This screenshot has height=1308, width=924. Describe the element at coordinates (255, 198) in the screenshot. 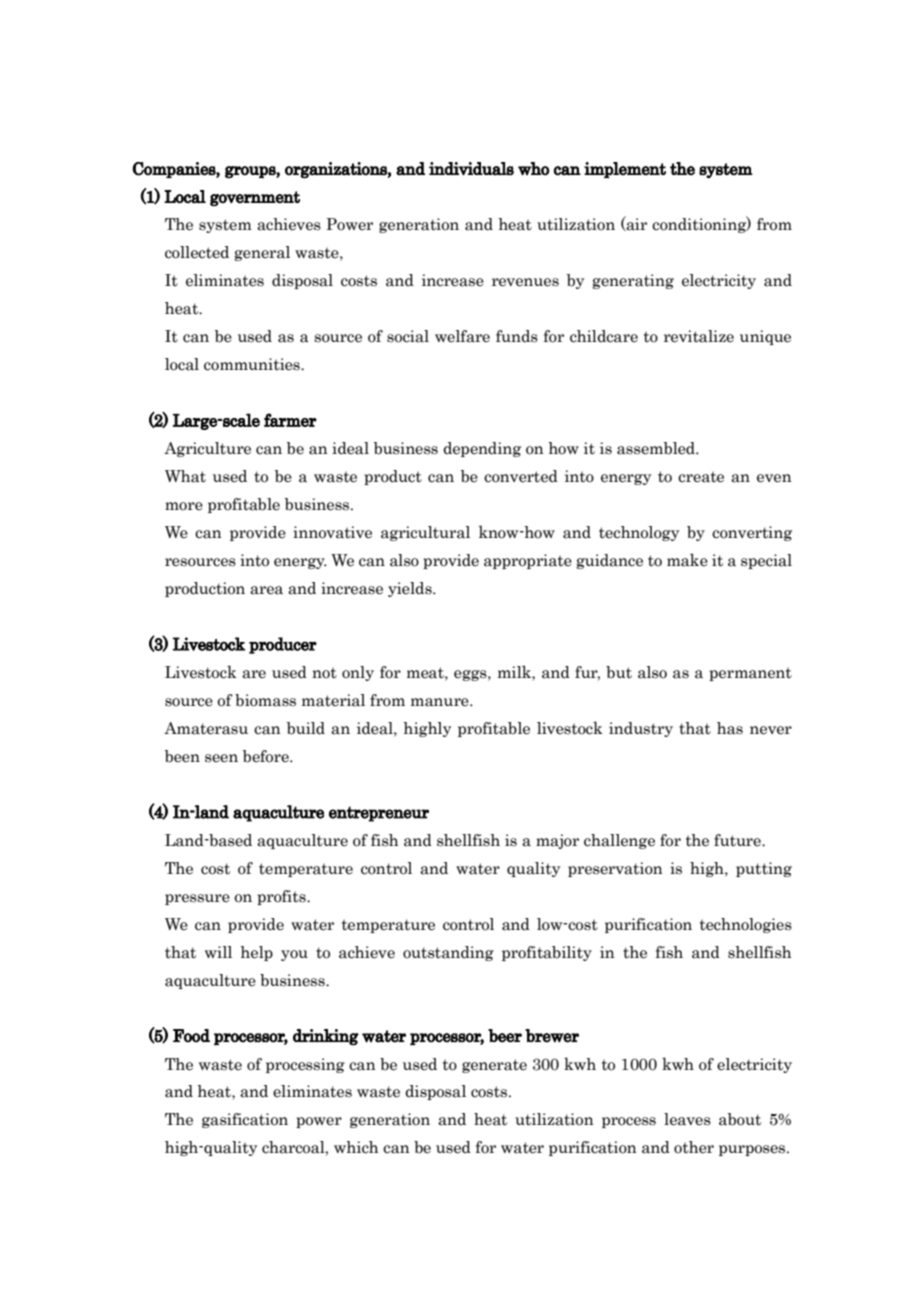

I see `government` at that location.
